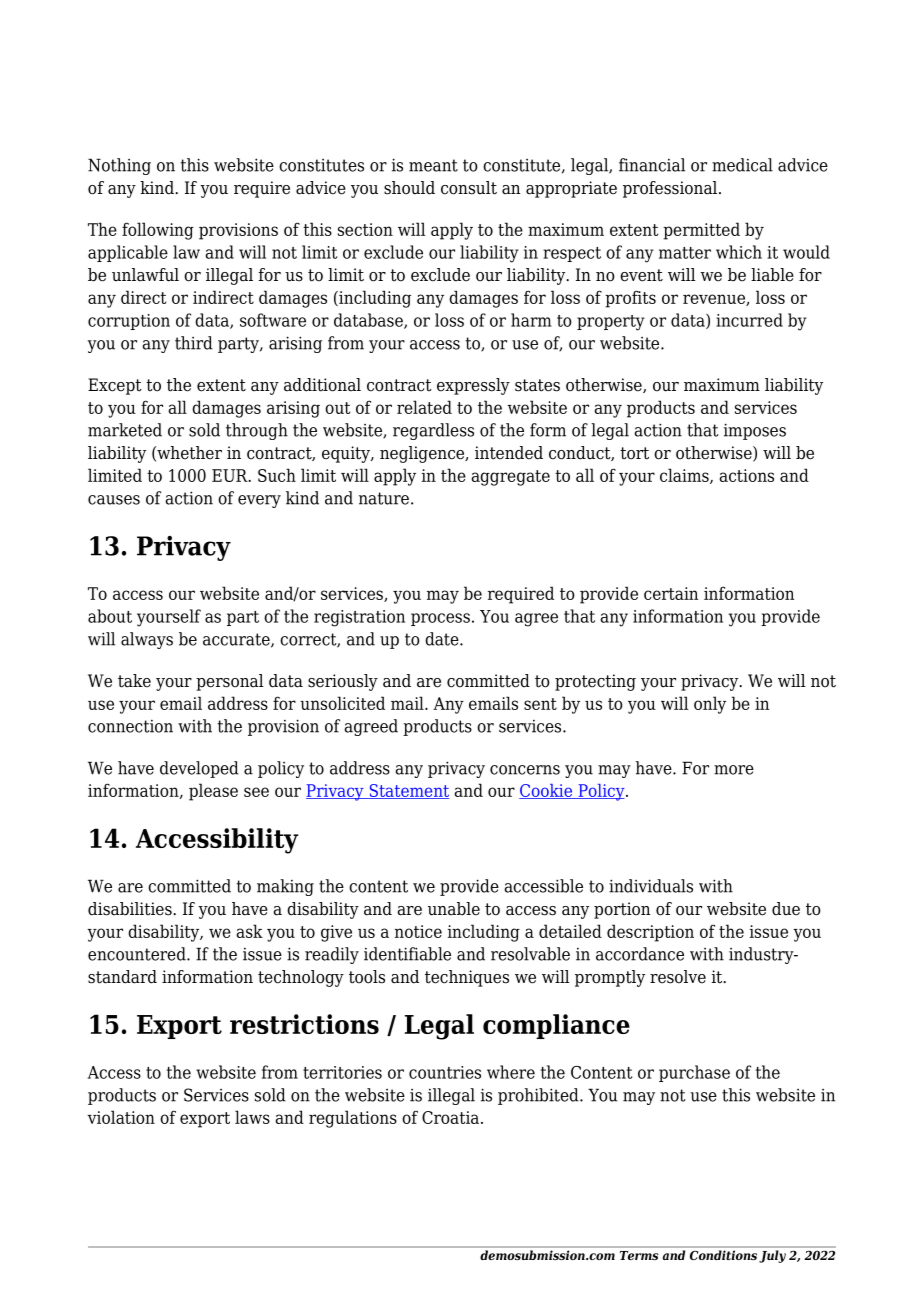 Image resolution: width=924 pixels, height=1308 pixels. Describe the element at coordinates (259, 501) in the screenshot. I see `every` at that location.
